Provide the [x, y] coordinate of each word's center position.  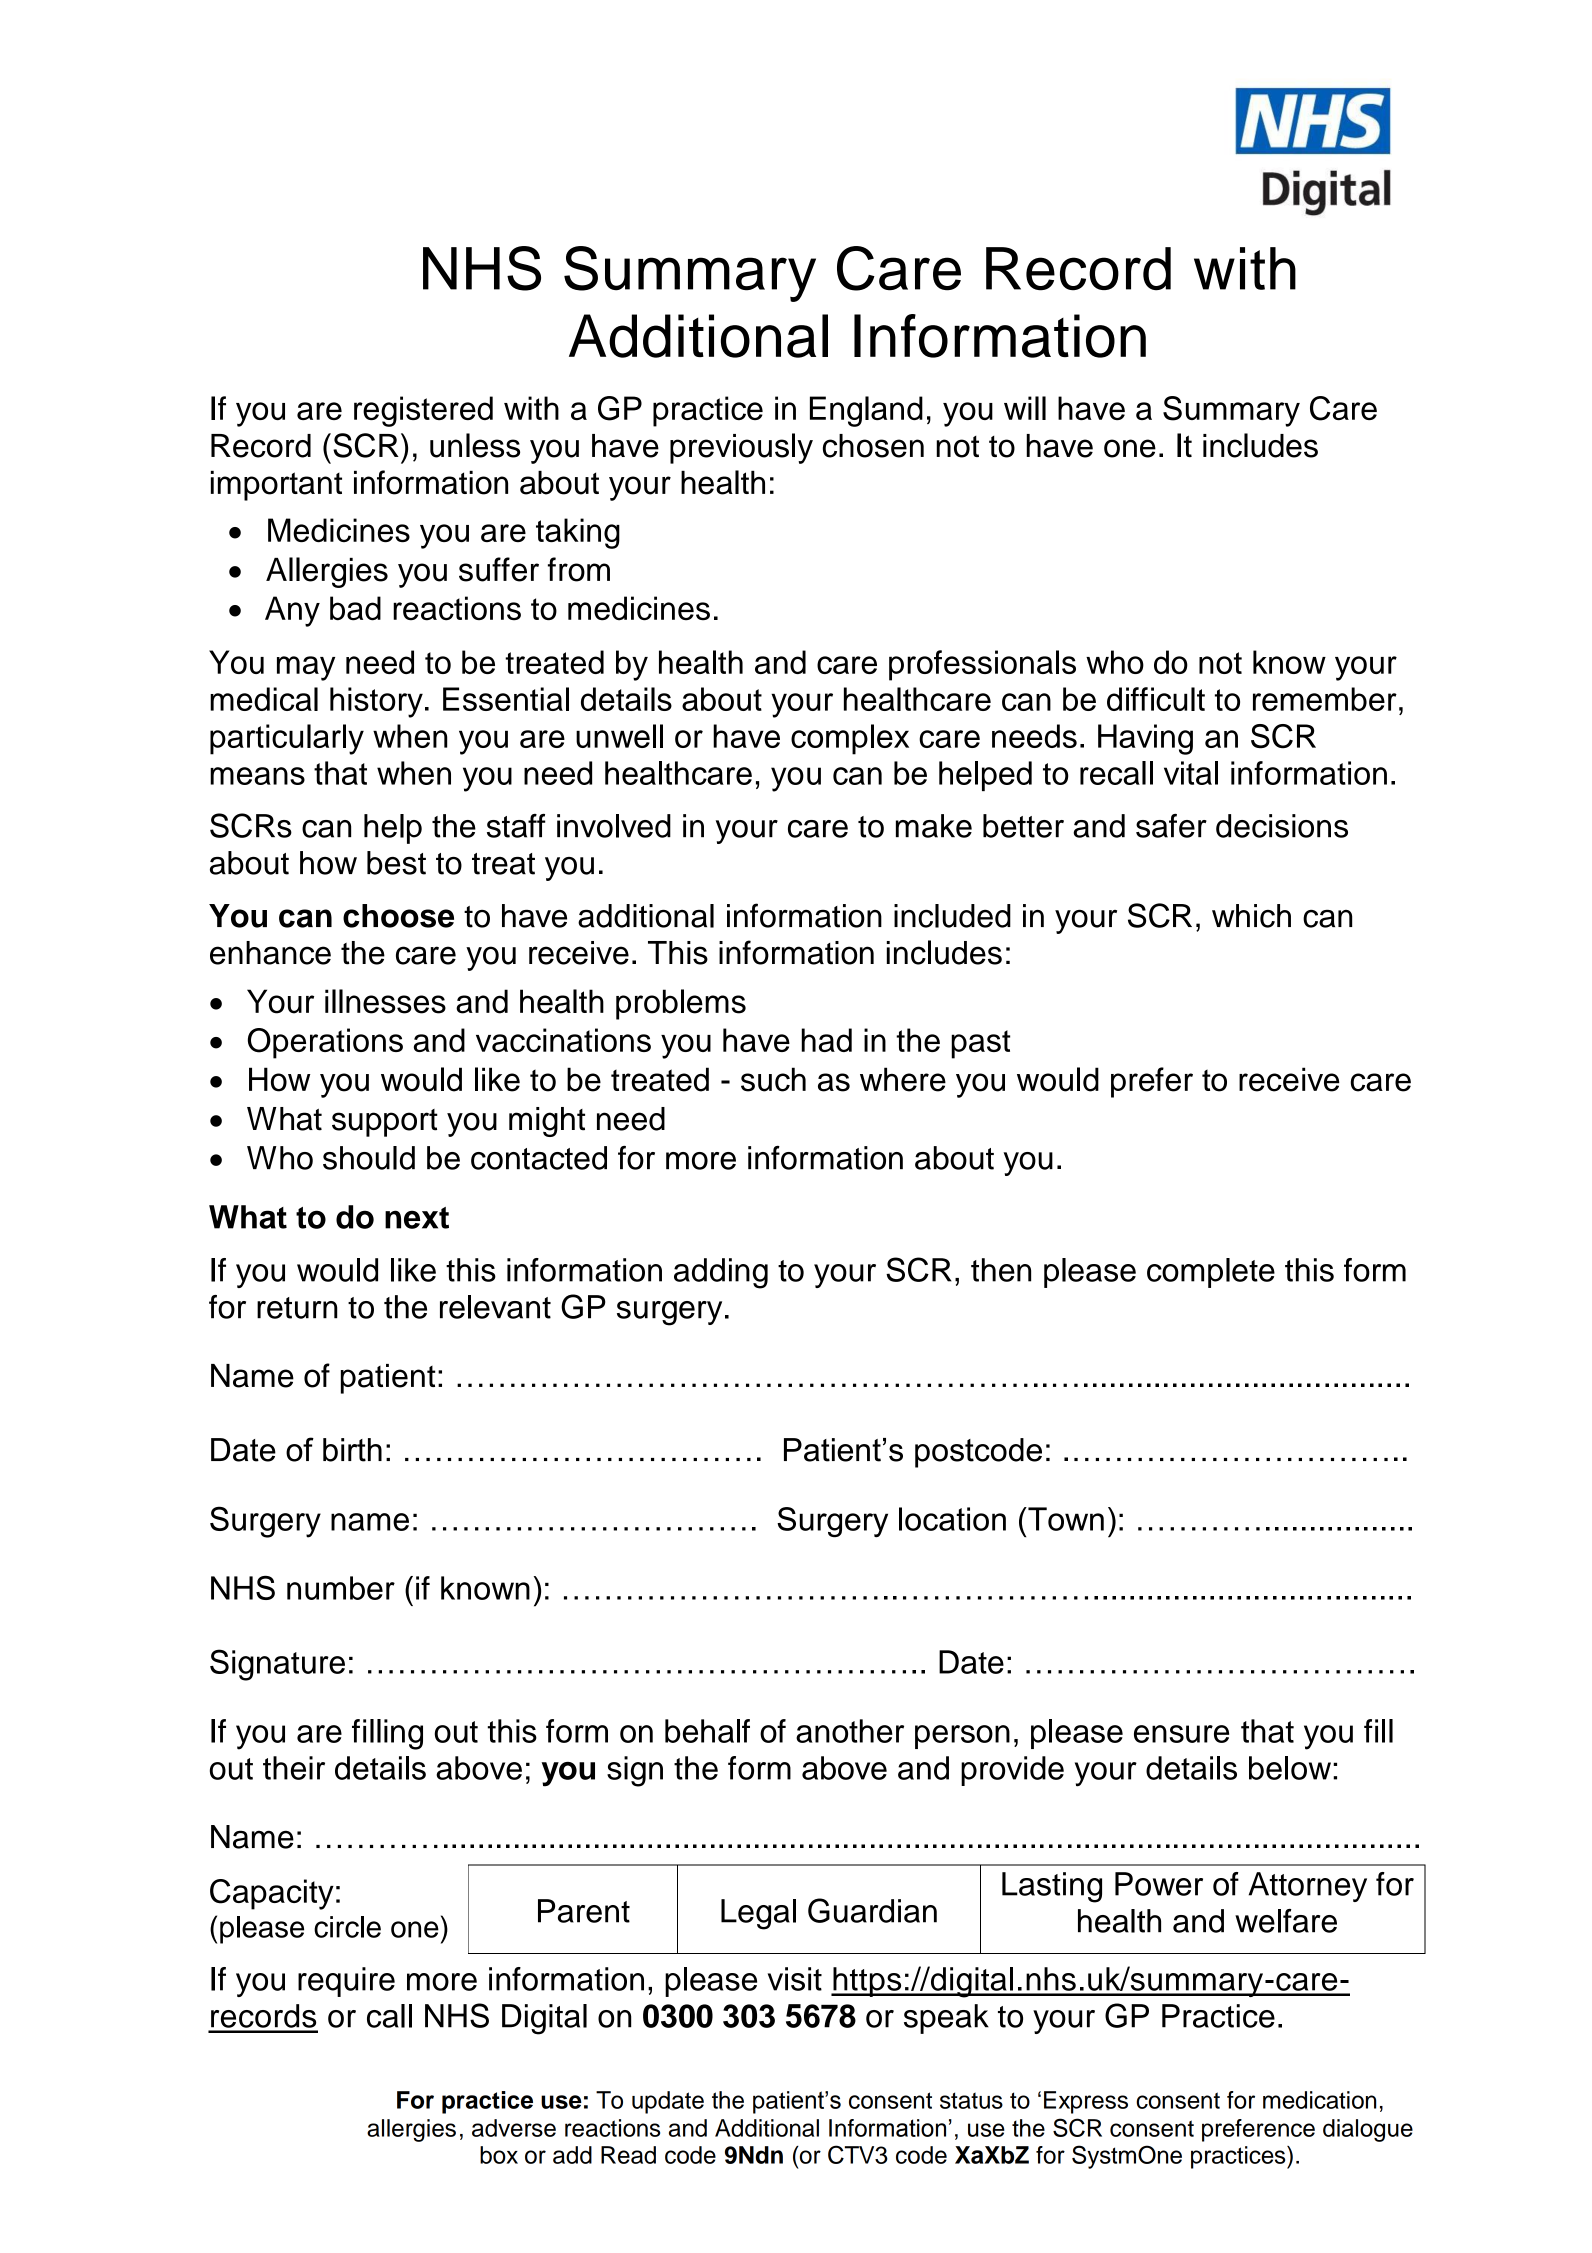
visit [795, 1979]
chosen [873, 446]
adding [721, 1273]
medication [1319, 2100]
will [1025, 408]
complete [1211, 1273]
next [417, 1218]
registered [423, 411]
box [499, 2155]
